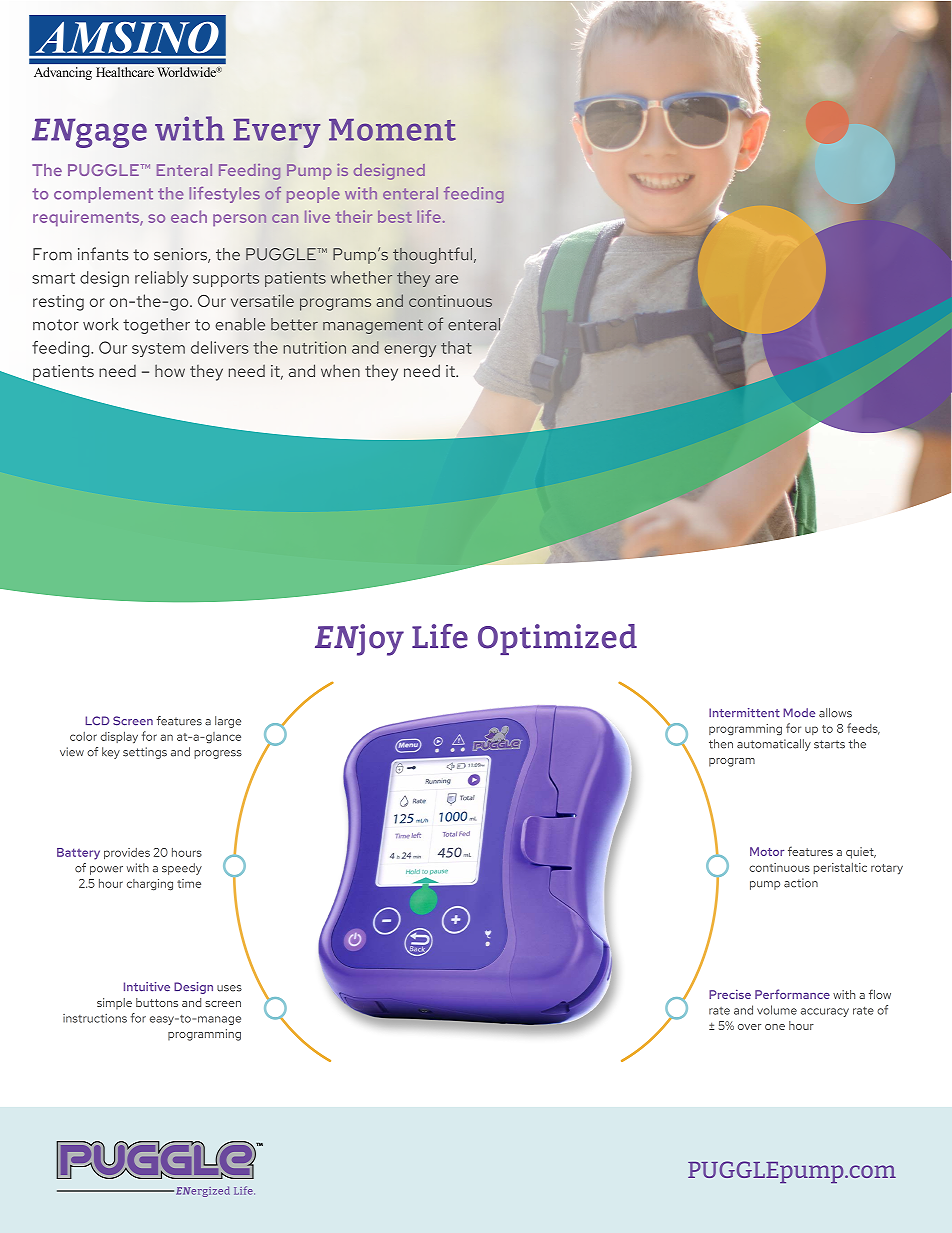 The height and width of the image is (1233, 952). What do you see at coordinates (103, 195) in the image?
I see `complement` at bounding box center [103, 195].
